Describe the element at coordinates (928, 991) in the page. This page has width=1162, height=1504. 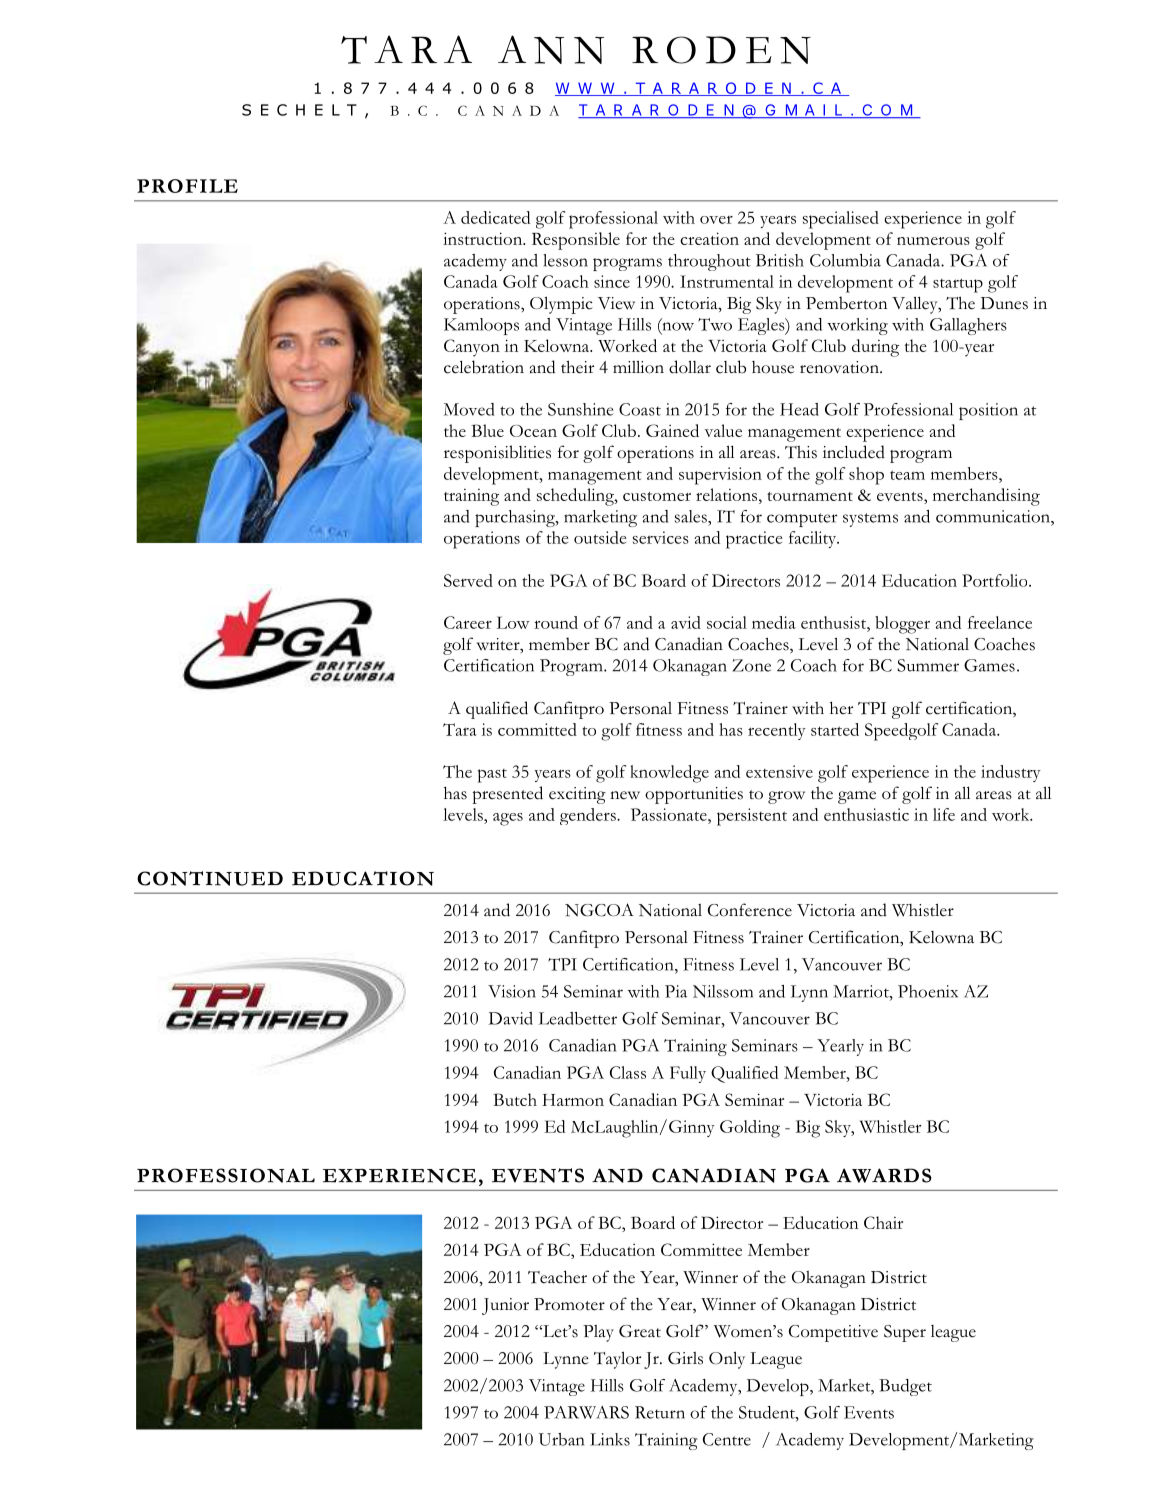
I see `Phoenix` at that location.
